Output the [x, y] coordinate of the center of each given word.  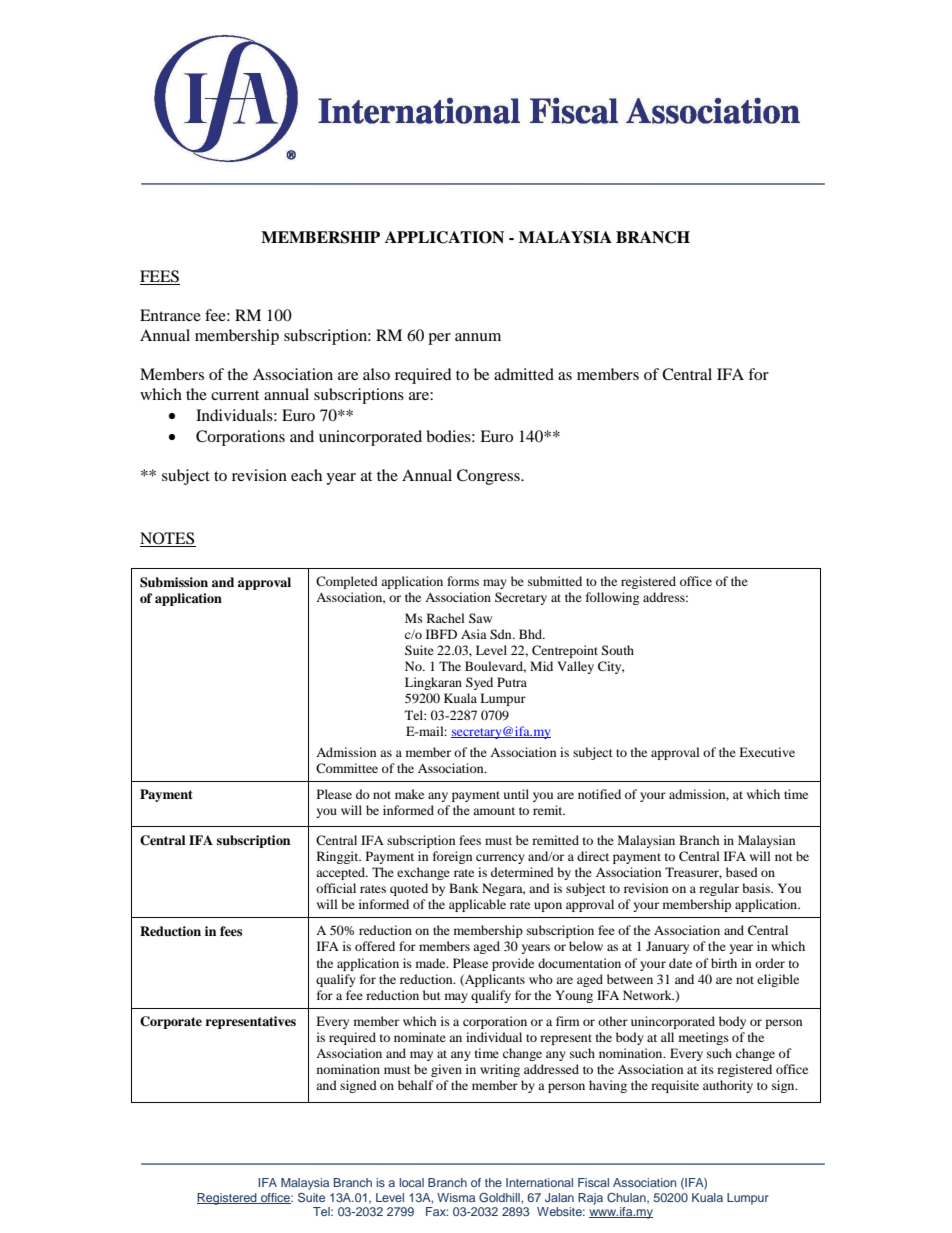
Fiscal [593, 1182]
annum [478, 337]
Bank [464, 888]
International [539, 1182]
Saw [480, 618]
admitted [524, 374]
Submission [174, 582]
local [411, 1182]
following [612, 598]
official [336, 888]
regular [719, 889]
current [235, 395]
